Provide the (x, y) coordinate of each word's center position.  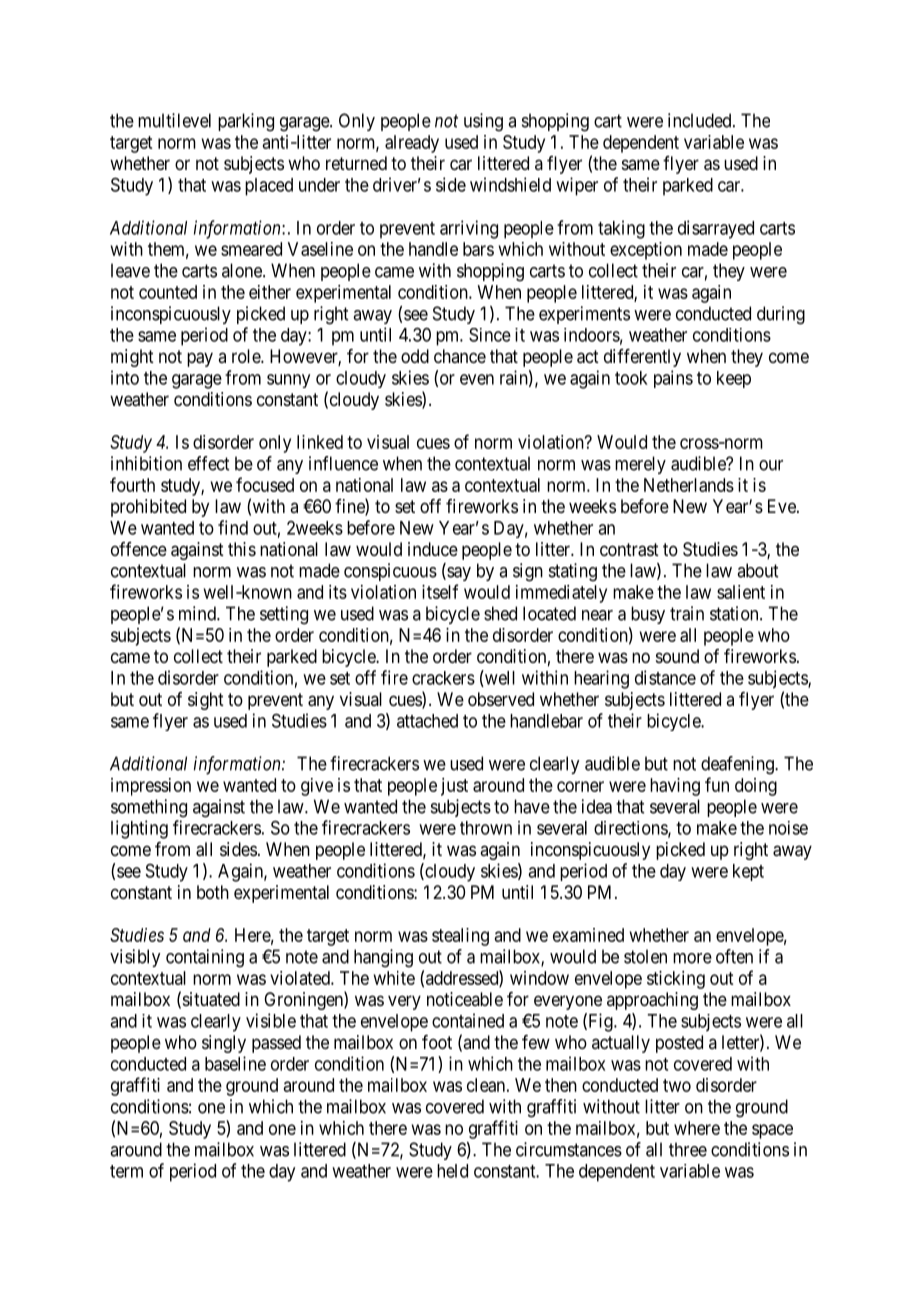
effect (208, 463)
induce (433, 549)
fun (717, 784)
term (126, 1171)
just (454, 787)
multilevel (174, 120)
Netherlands (689, 485)
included (701, 120)
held (452, 1171)
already (412, 144)
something (149, 808)
